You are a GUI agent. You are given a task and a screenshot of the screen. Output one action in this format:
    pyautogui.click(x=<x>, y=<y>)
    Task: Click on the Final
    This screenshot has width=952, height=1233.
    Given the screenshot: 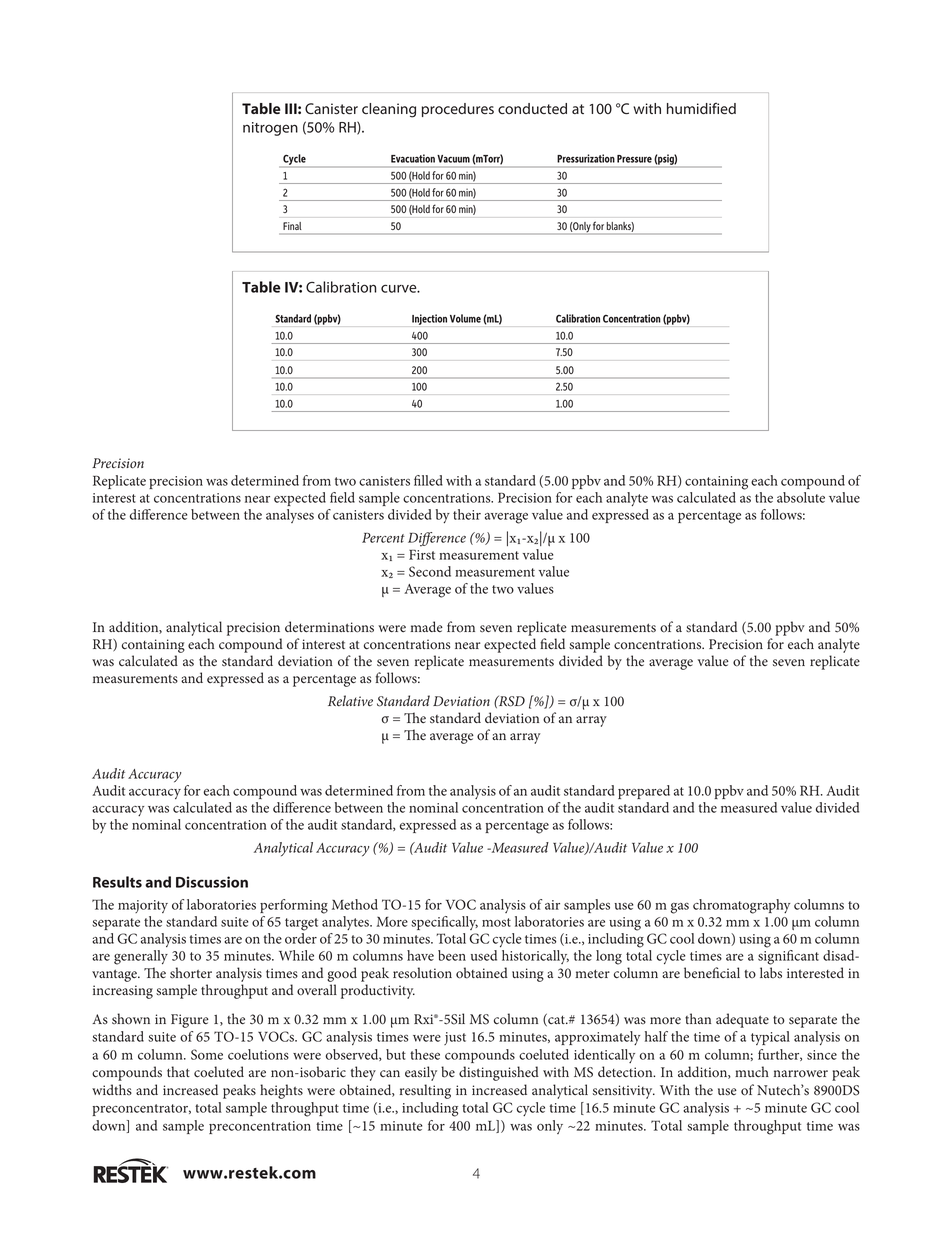 What is the action you would take?
    pyautogui.click(x=292, y=226)
